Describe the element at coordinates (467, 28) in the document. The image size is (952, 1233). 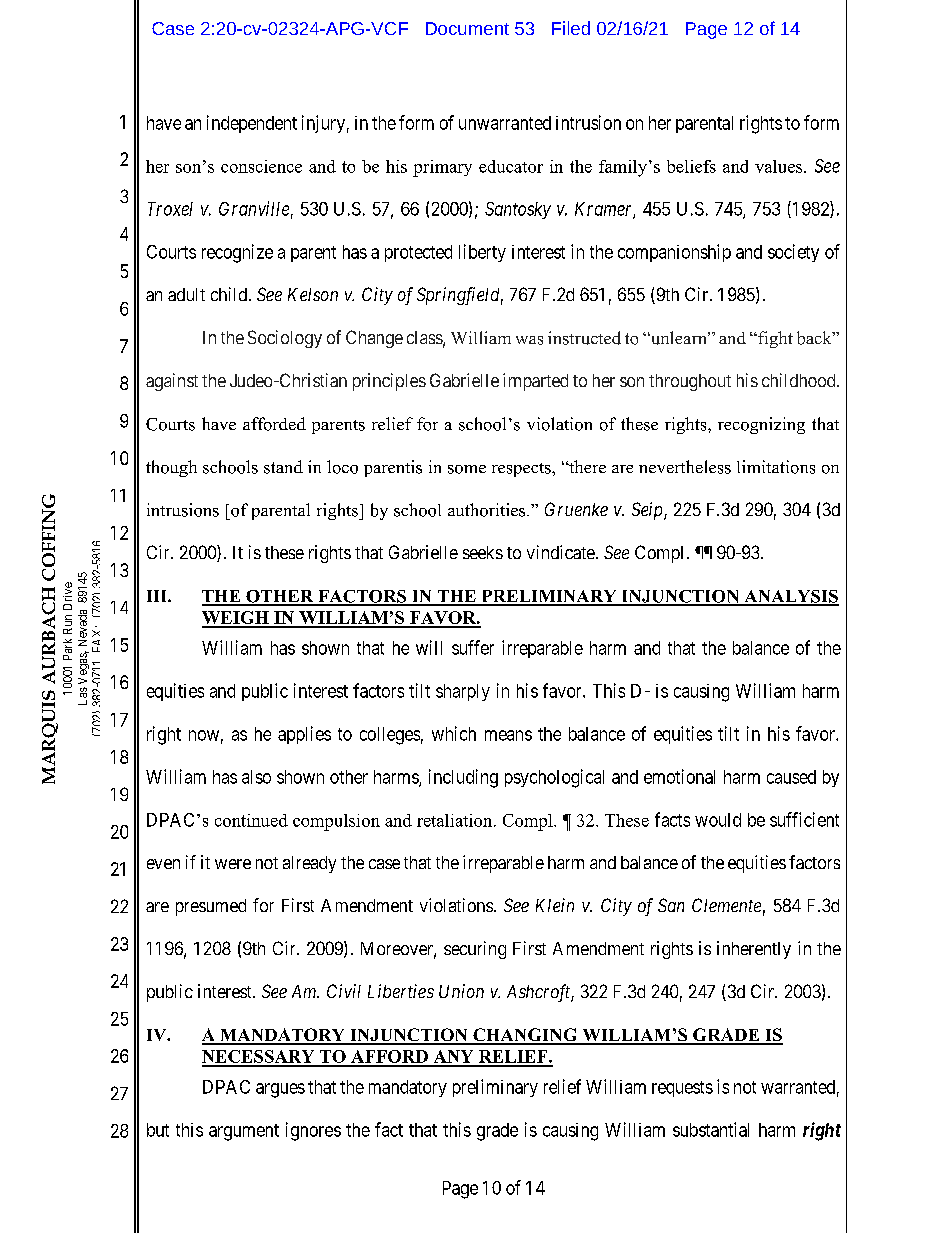
I see `Document` at that location.
